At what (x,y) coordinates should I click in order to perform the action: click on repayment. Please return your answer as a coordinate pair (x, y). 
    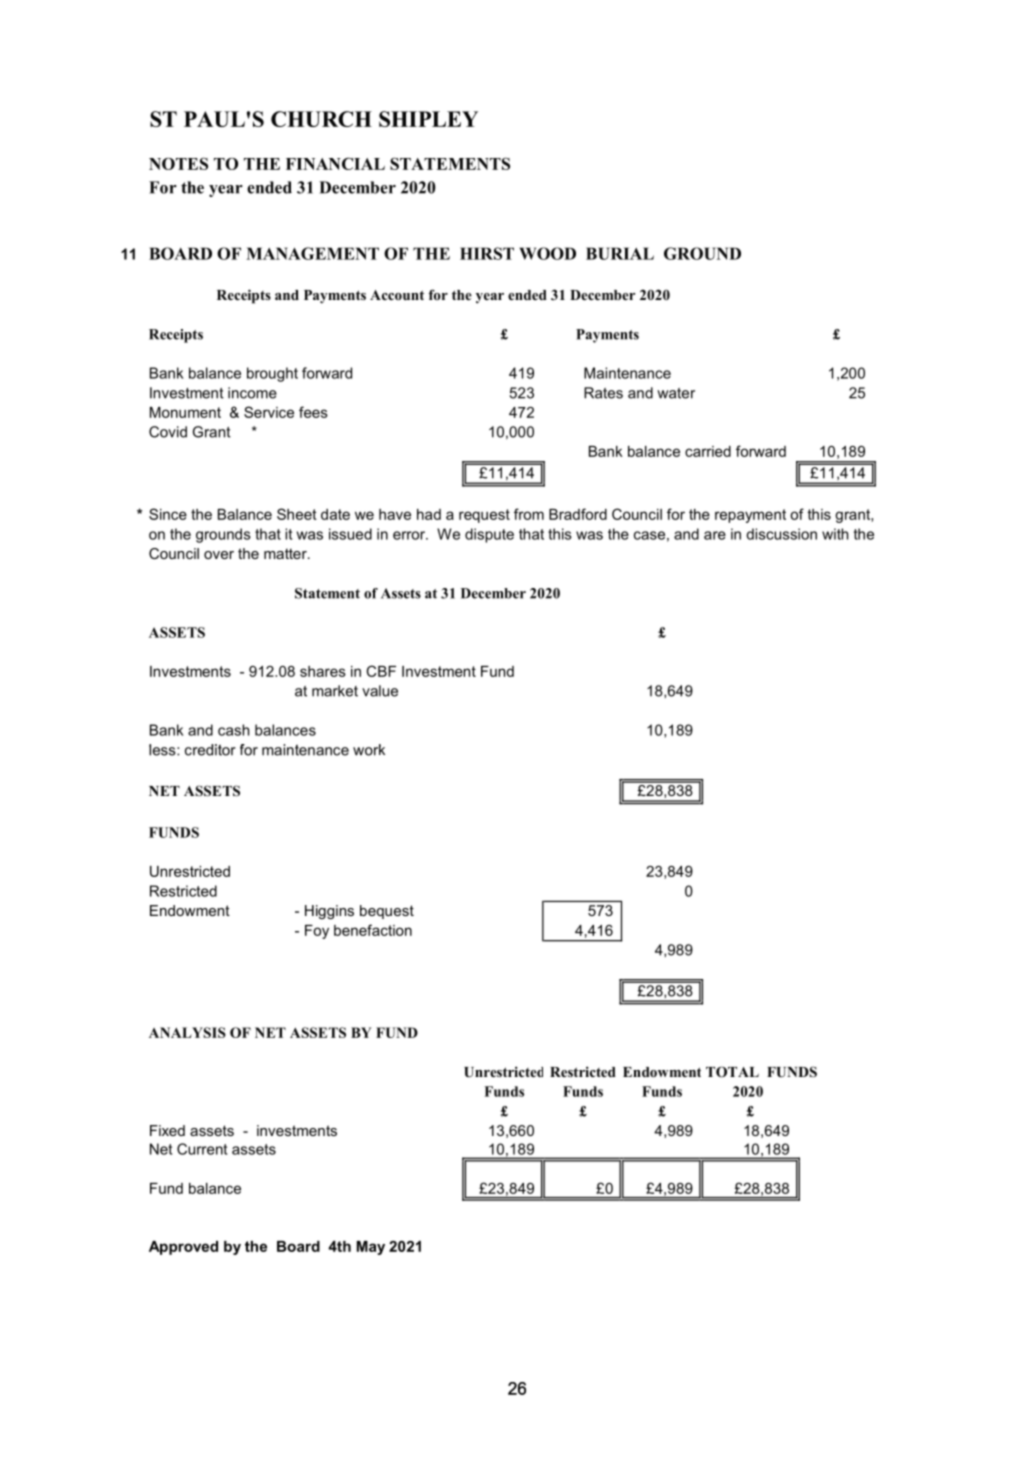
    Looking at the image, I should click on (750, 516).
